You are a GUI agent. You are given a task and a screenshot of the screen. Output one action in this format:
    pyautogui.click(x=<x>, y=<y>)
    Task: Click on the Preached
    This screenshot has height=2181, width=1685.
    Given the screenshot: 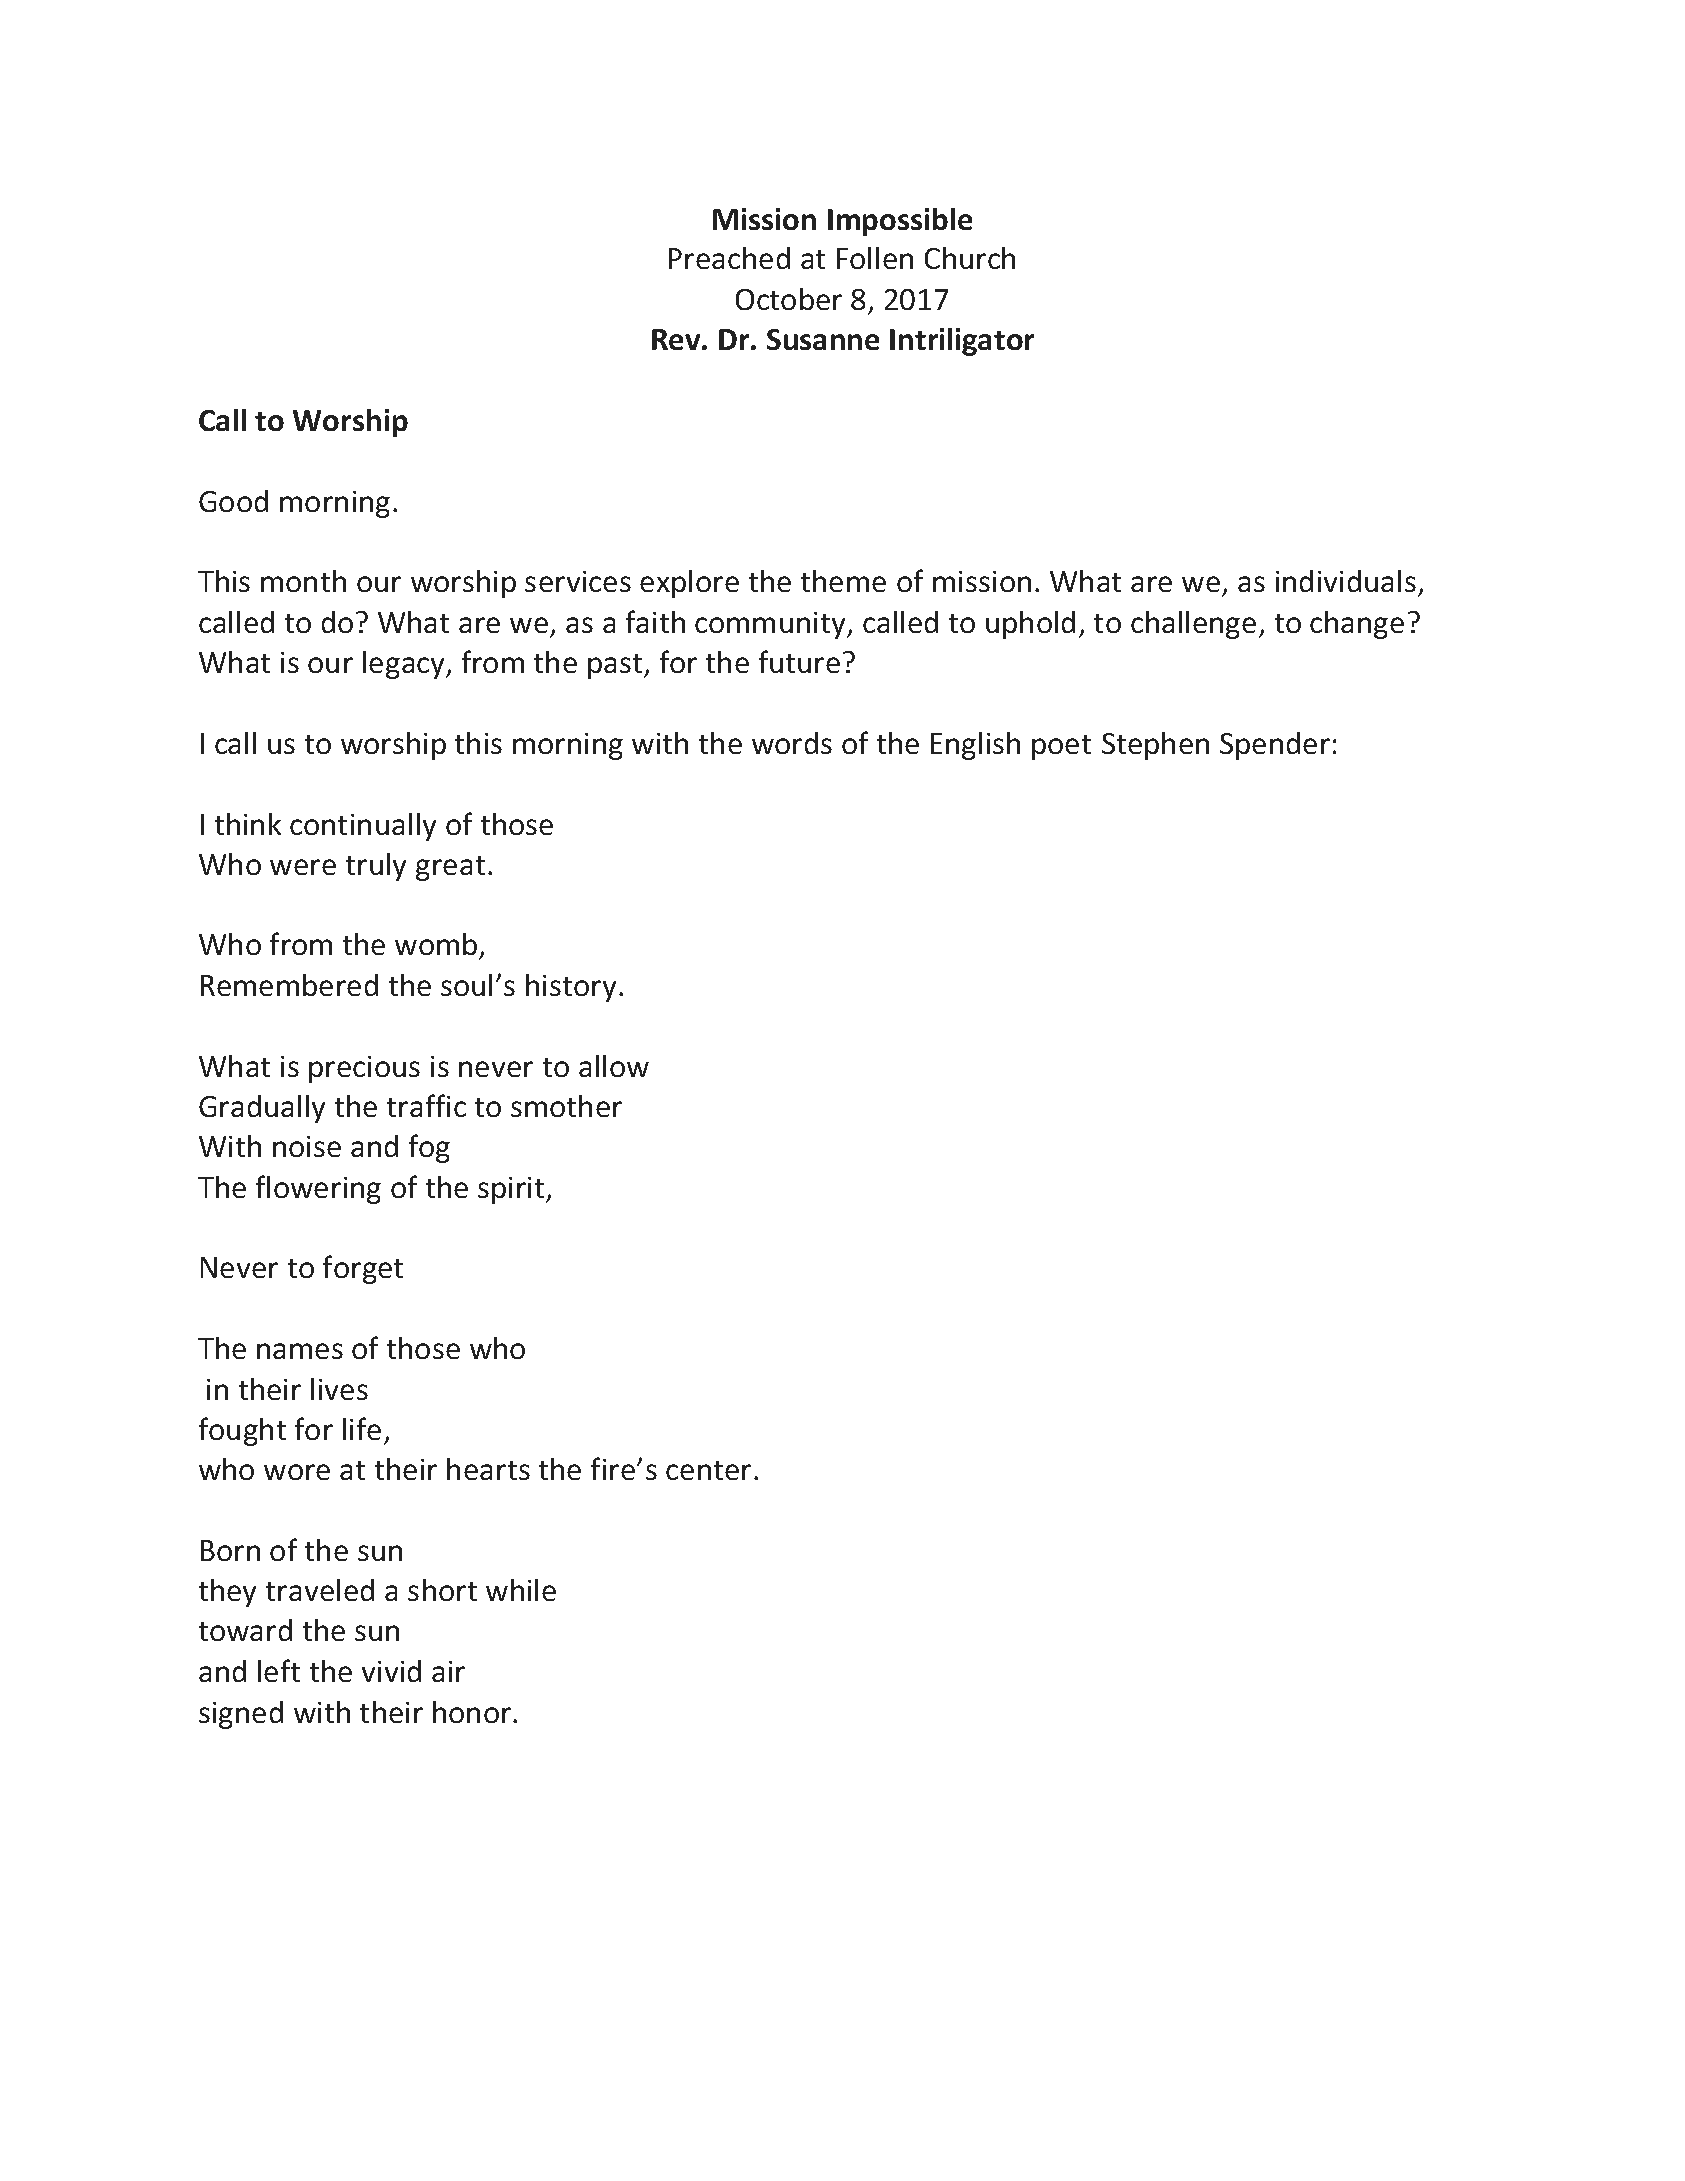 What is the action you would take?
    pyautogui.click(x=729, y=258)
